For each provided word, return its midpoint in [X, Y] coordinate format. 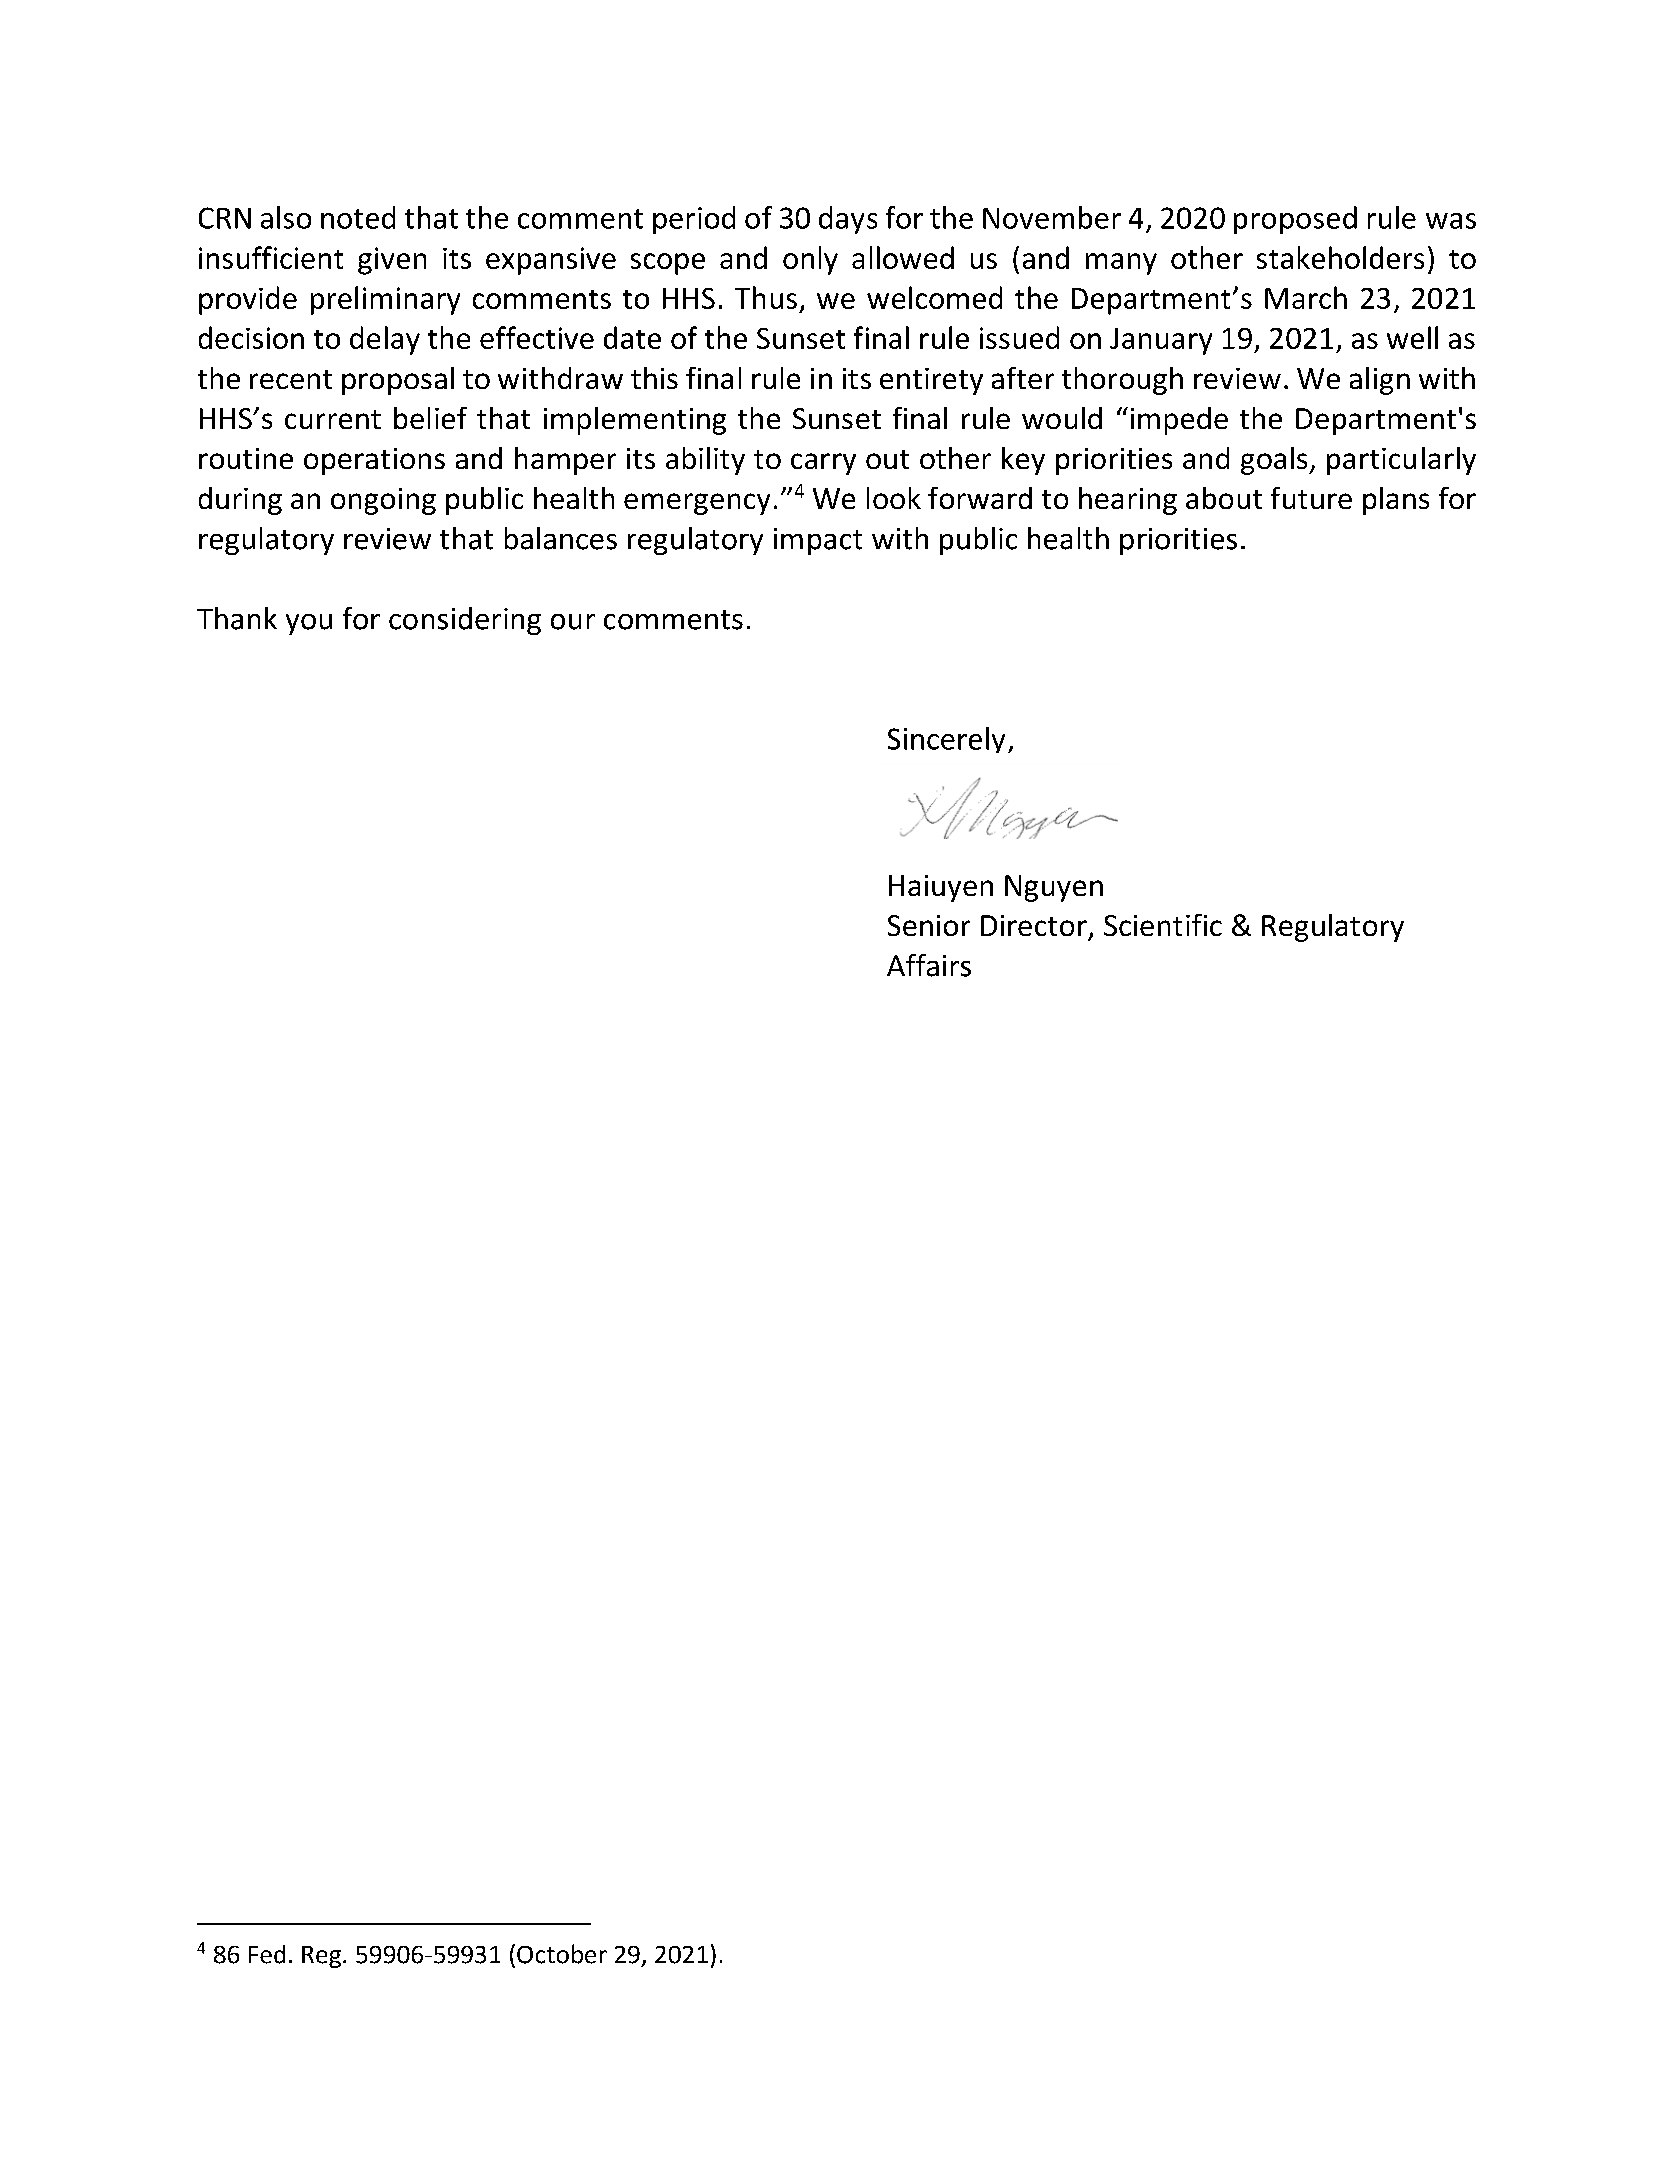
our [573, 622]
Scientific [1163, 925]
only [810, 260]
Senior [929, 925]
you [309, 624]
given [392, 261]
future [1311, 498]
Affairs [929, 965]
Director [1034, 925]
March [1306, 297]
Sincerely [946, 740]
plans [1396, 501]
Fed [267, 1954]
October [562, 1954]
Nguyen [1054, 888]
